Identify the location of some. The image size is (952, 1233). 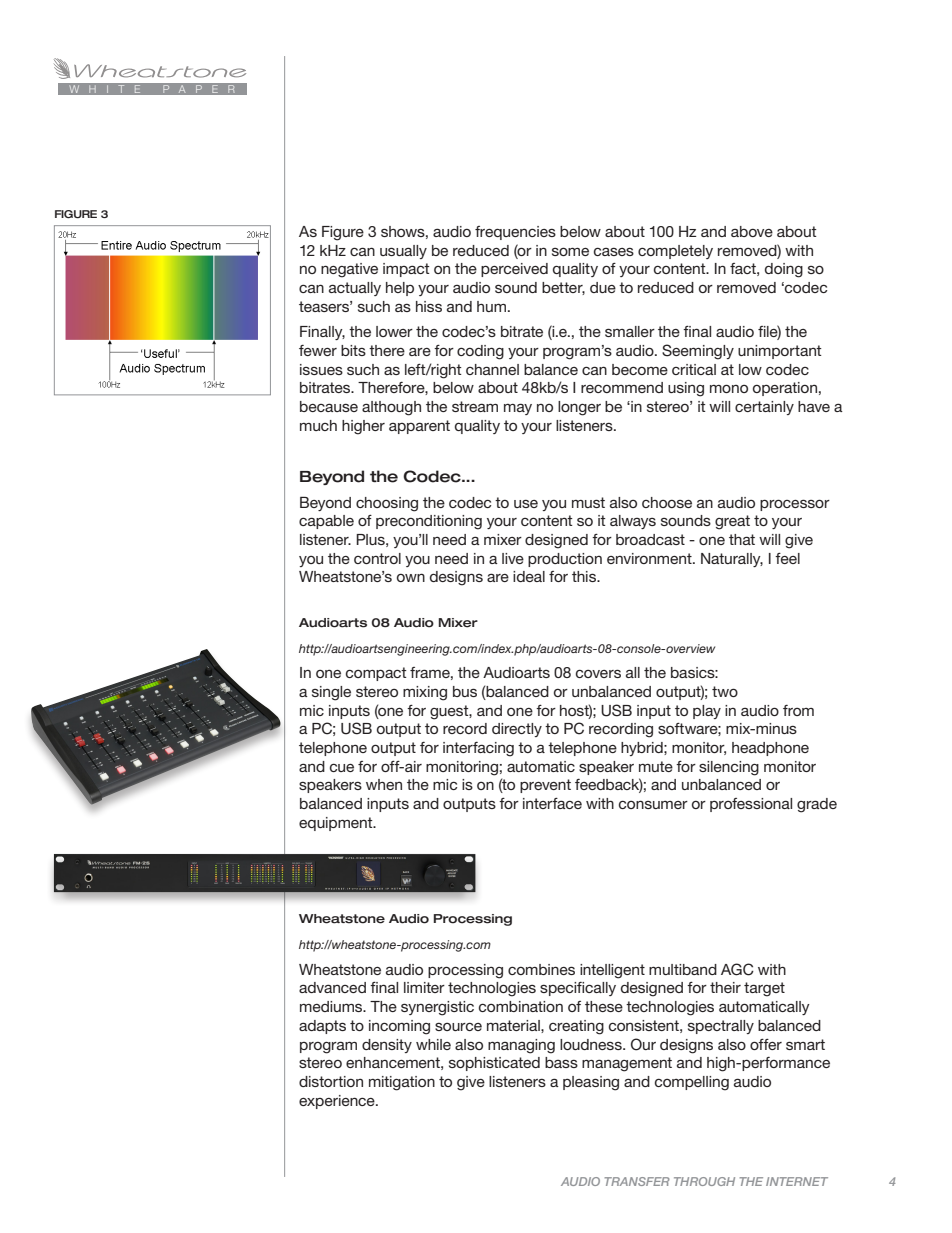
(570, 251).
